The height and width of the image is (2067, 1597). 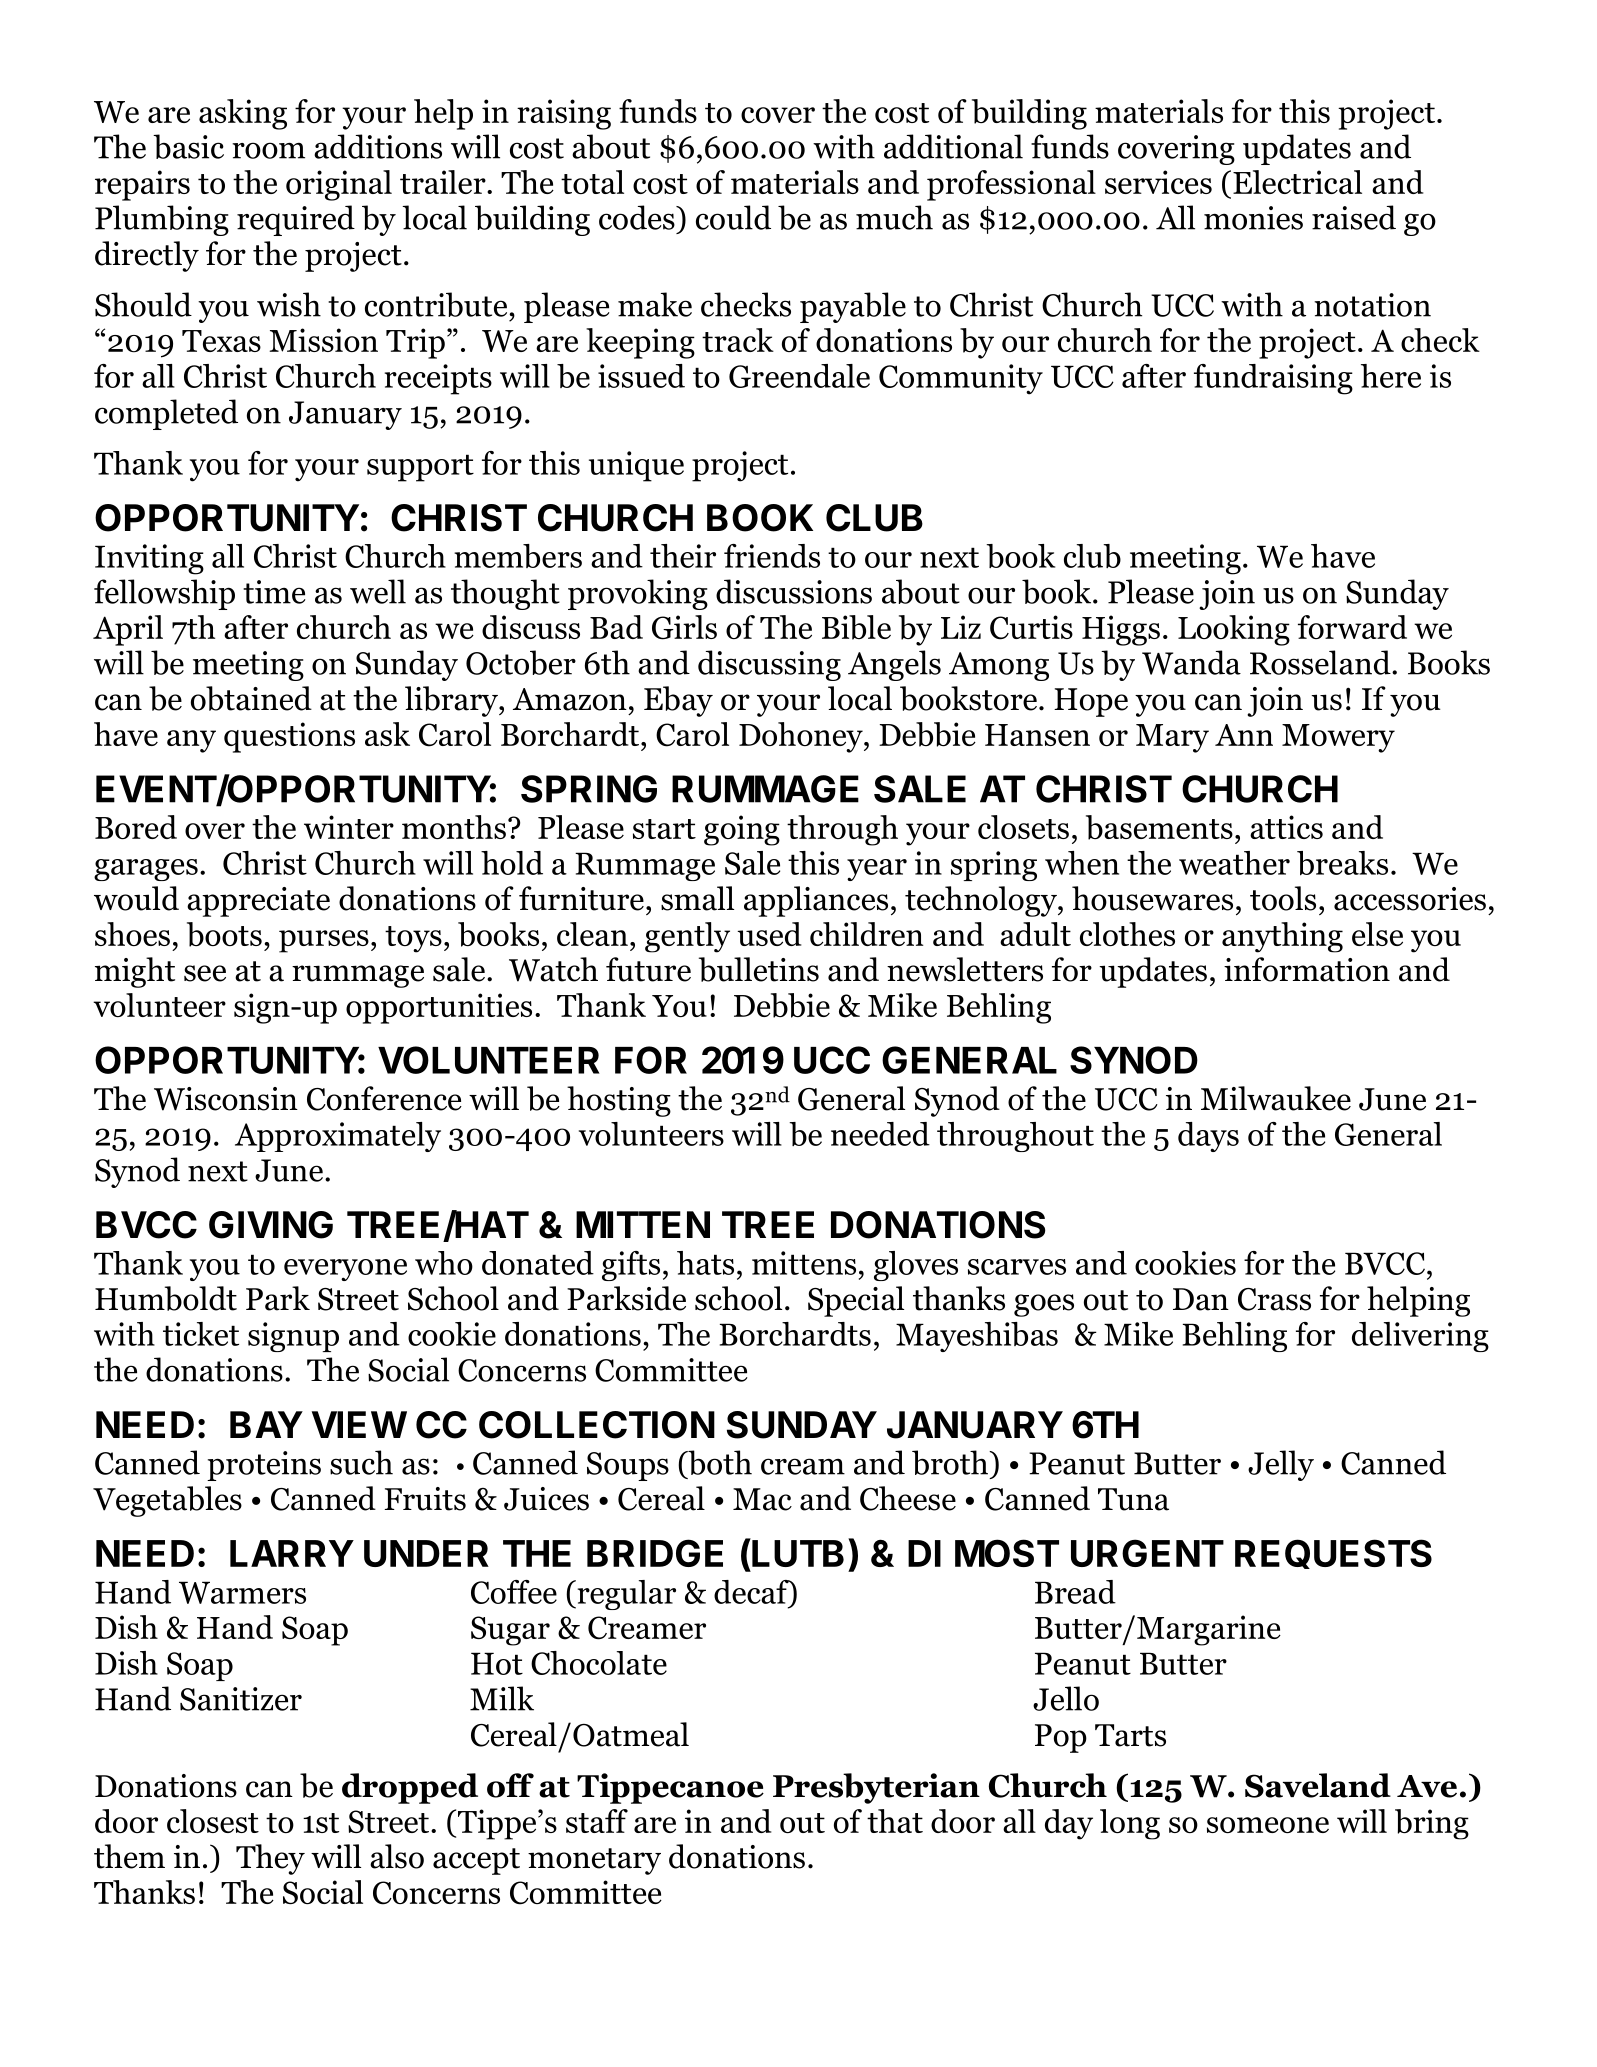 I want to click on Presbyterian, so click(x=876, y=1788).
